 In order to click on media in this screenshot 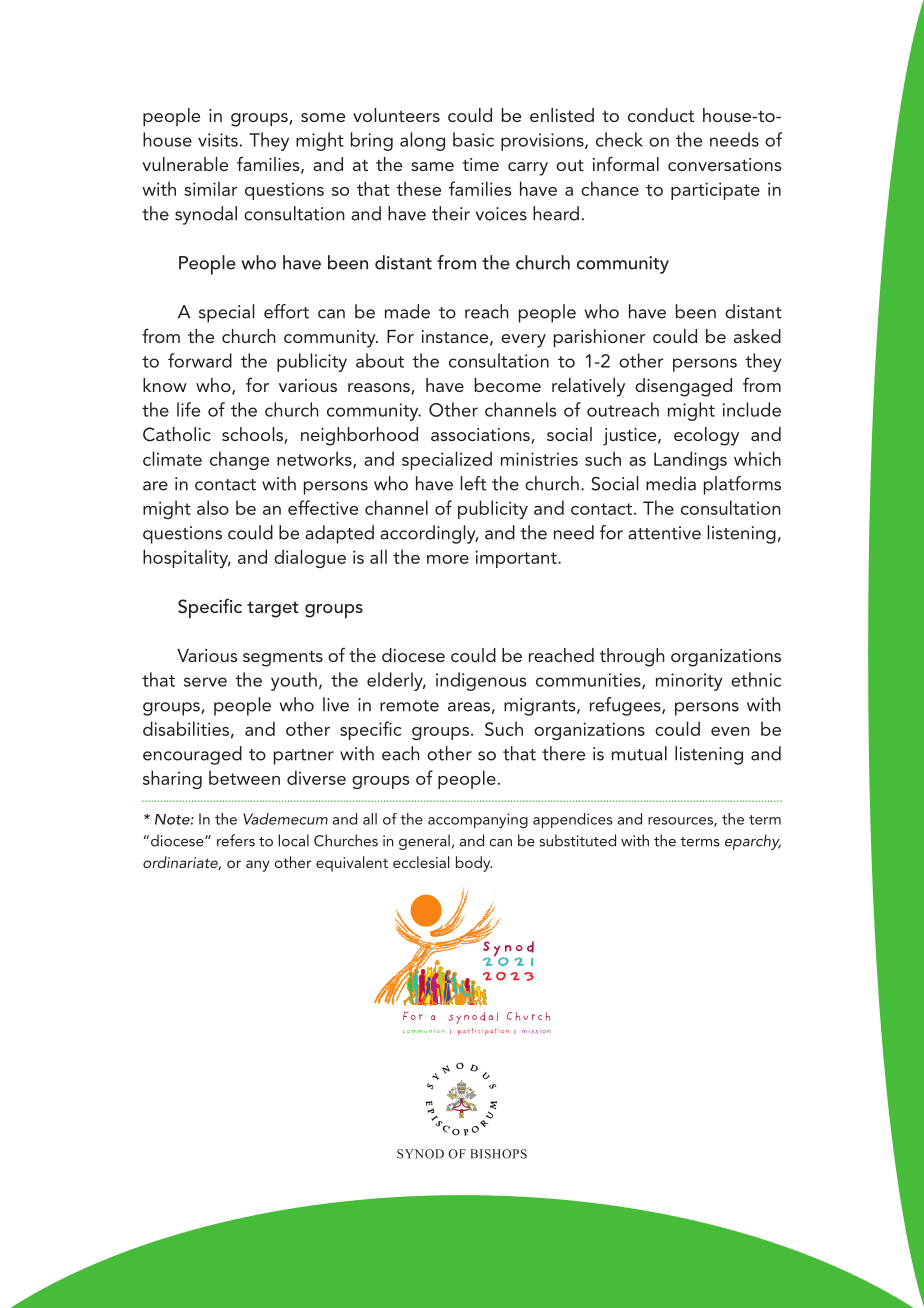, I will do `click(671, 483)`.
